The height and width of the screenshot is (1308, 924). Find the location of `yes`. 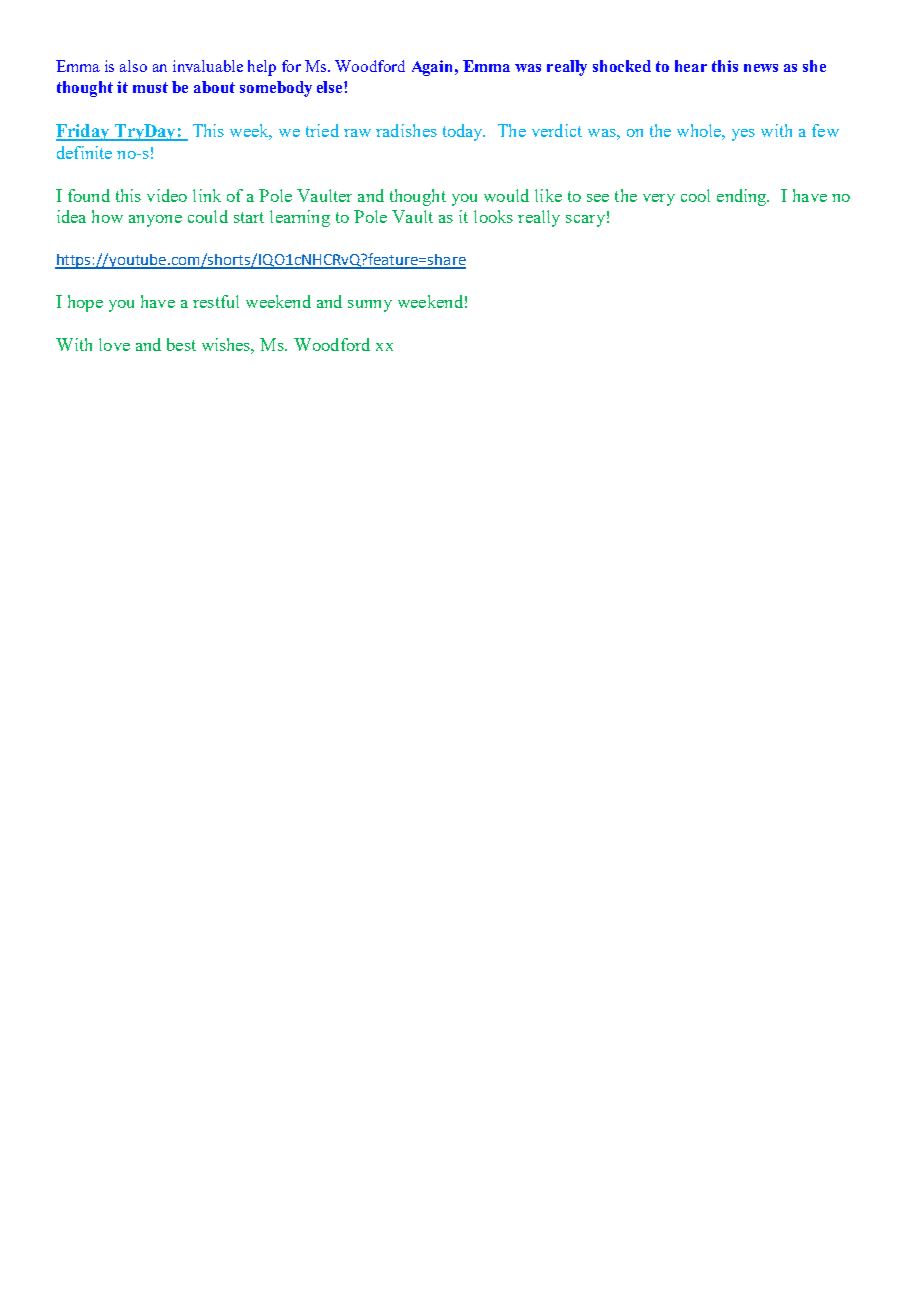

yes is located at coordinates (743, 135).
